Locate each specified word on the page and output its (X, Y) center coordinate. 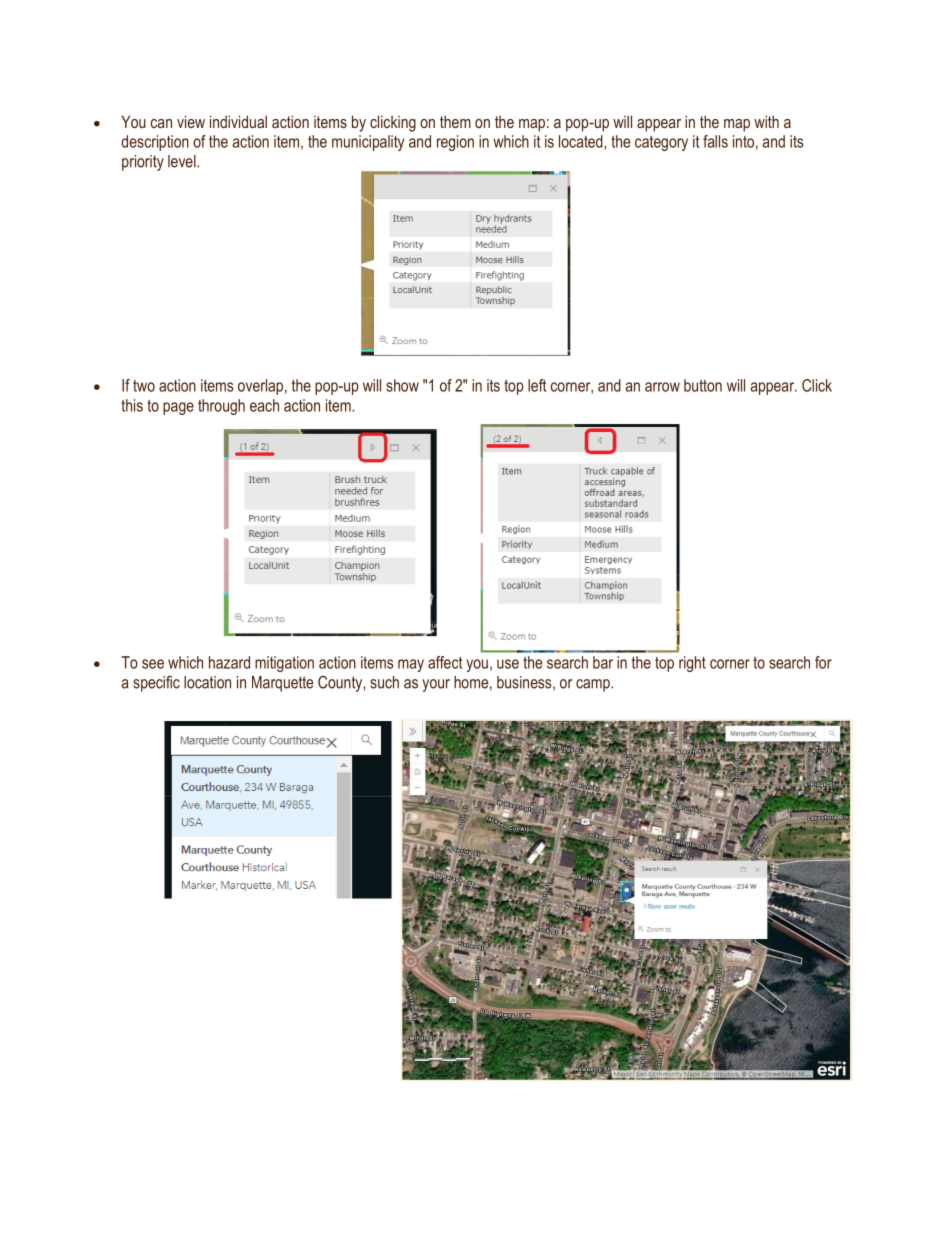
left (537, 385)
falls (715, 141)
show (402, 385)
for (823, 662)
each (264, 405)
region (455, 143)
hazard (229, 662)
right (692, 664)
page (178, 408)
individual (238, 121)
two (144, 386)
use (508, 664)
